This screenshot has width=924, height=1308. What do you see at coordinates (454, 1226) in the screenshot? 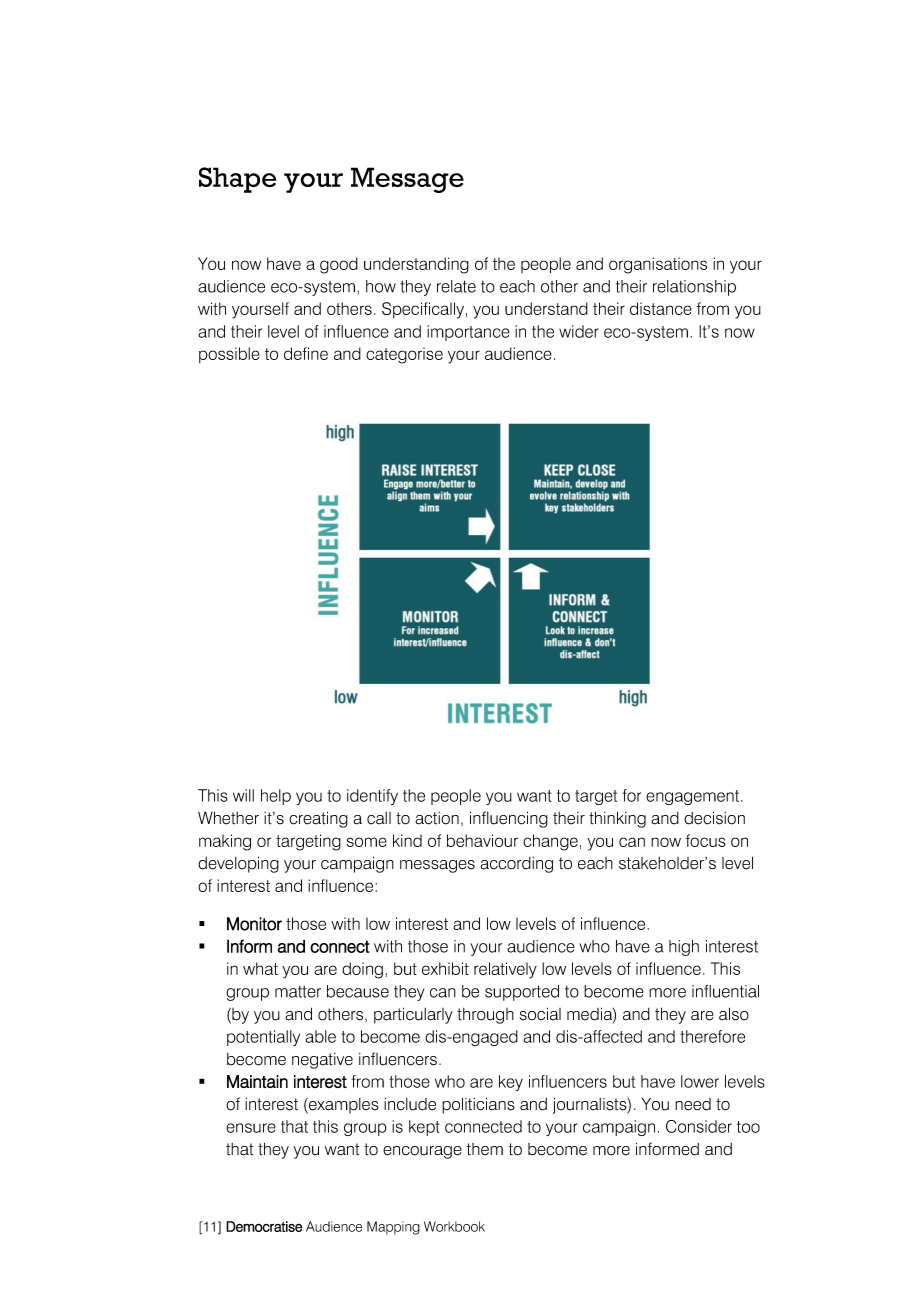
I see `Workbook` at bounding box center [454, 1226].
